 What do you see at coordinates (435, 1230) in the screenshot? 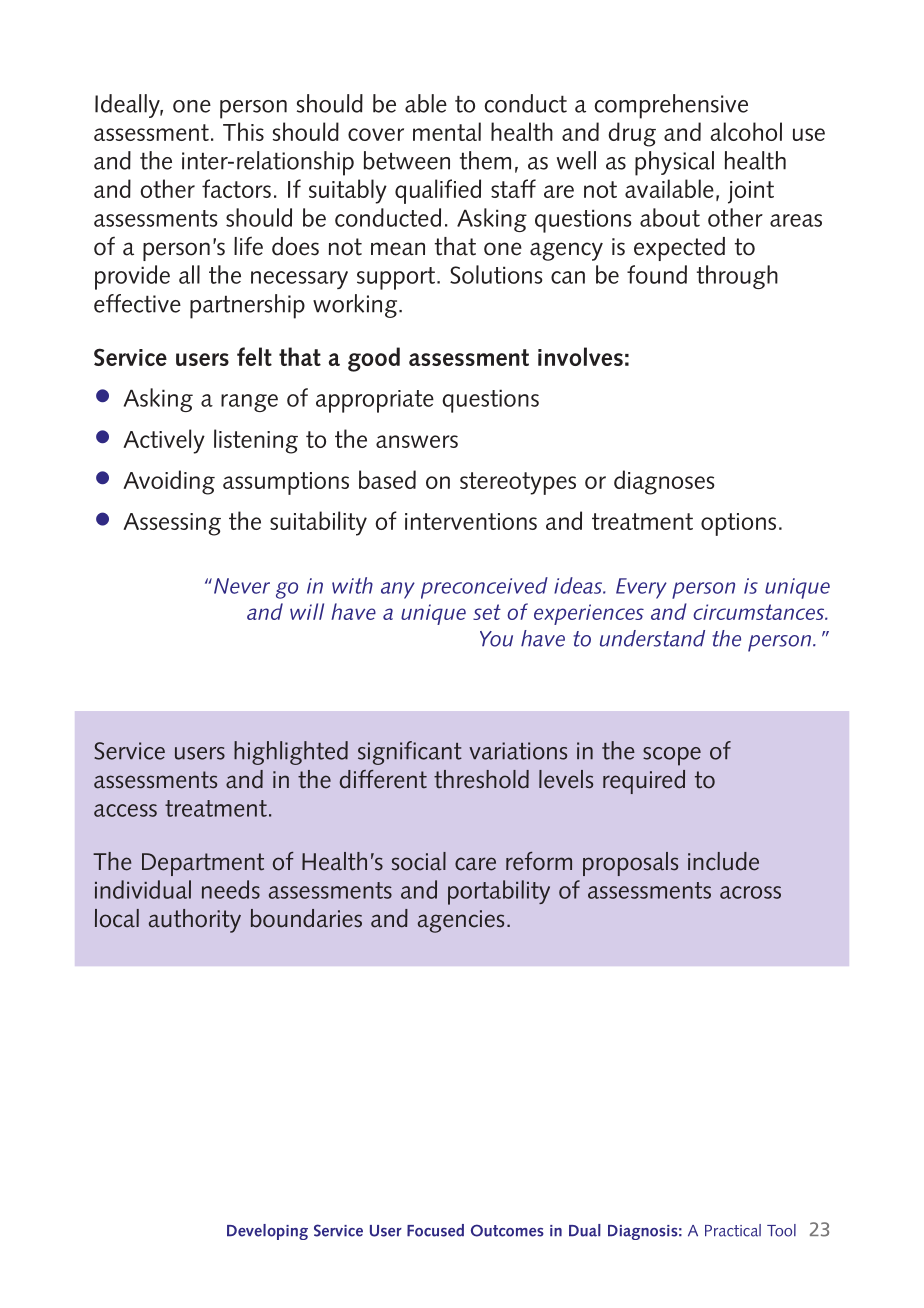
I see `Focused` at bounding box center [435, 1230].
